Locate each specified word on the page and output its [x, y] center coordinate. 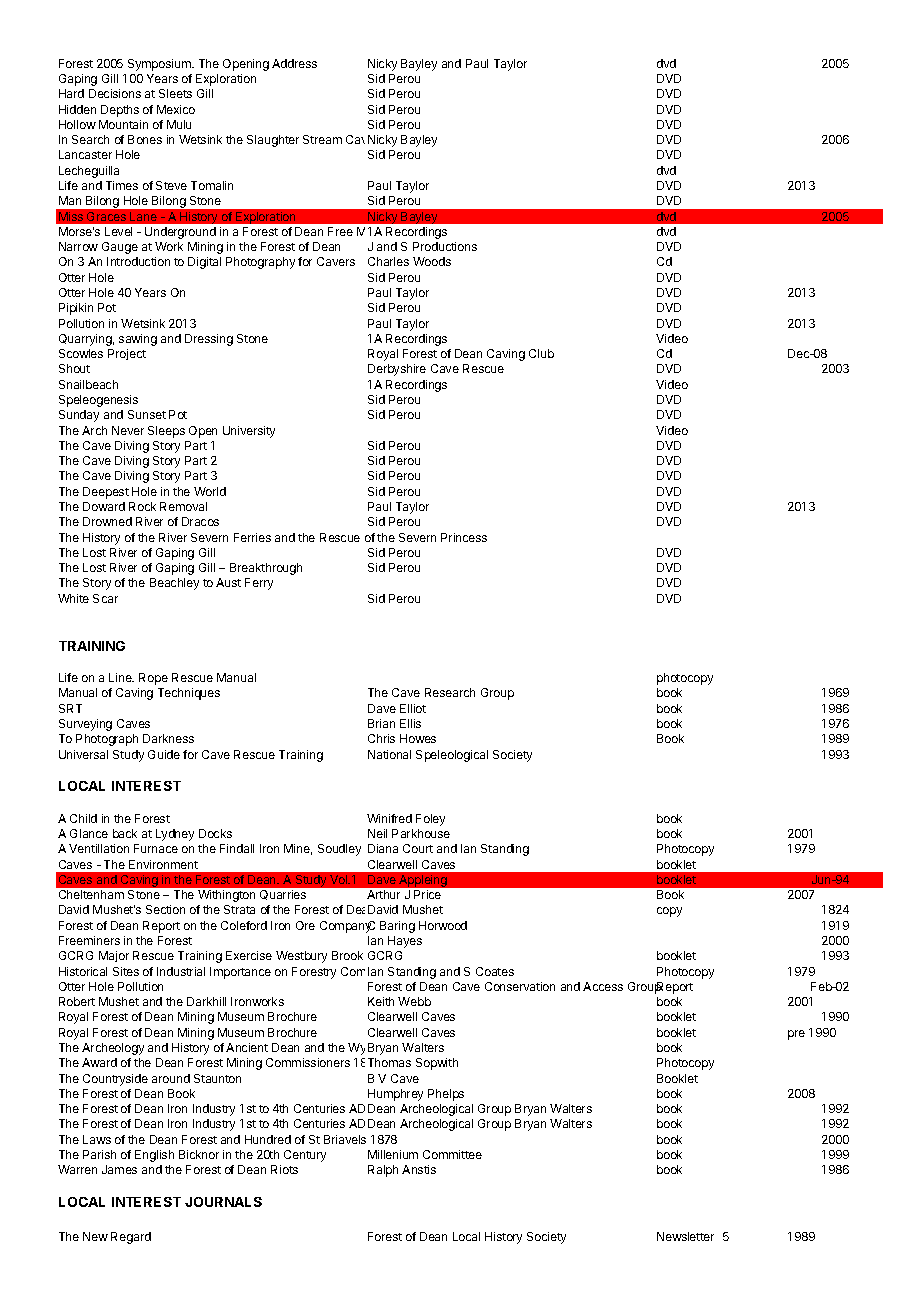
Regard [131, 1238]
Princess [464, 537]
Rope [153, 679]
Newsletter [685, 1236]
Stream [322, 139]
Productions [445, 246]
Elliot [413, 708]
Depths [120, 111]
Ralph [383, 1171]
